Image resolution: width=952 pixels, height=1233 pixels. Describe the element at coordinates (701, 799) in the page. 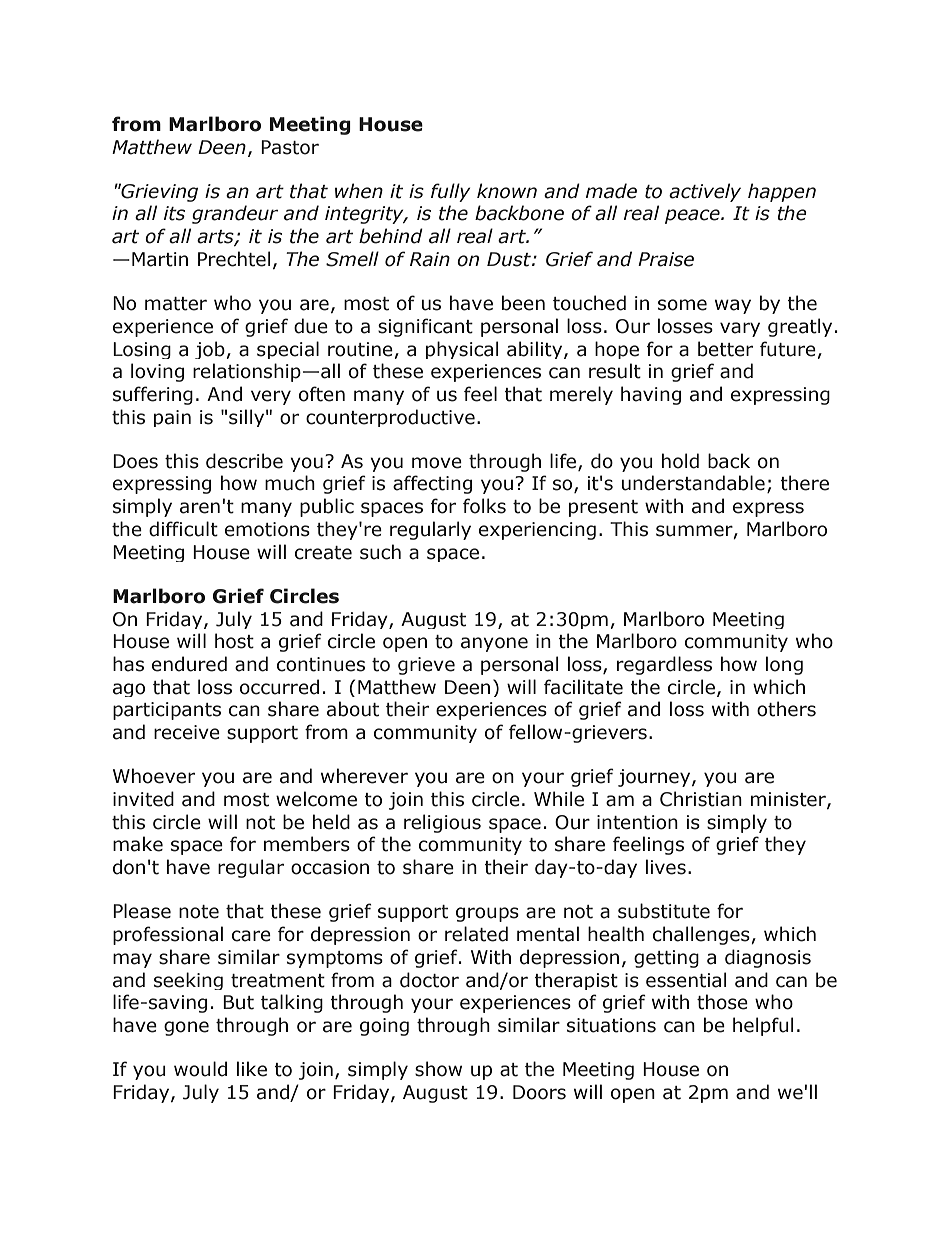

I see `Christian` at that location.
